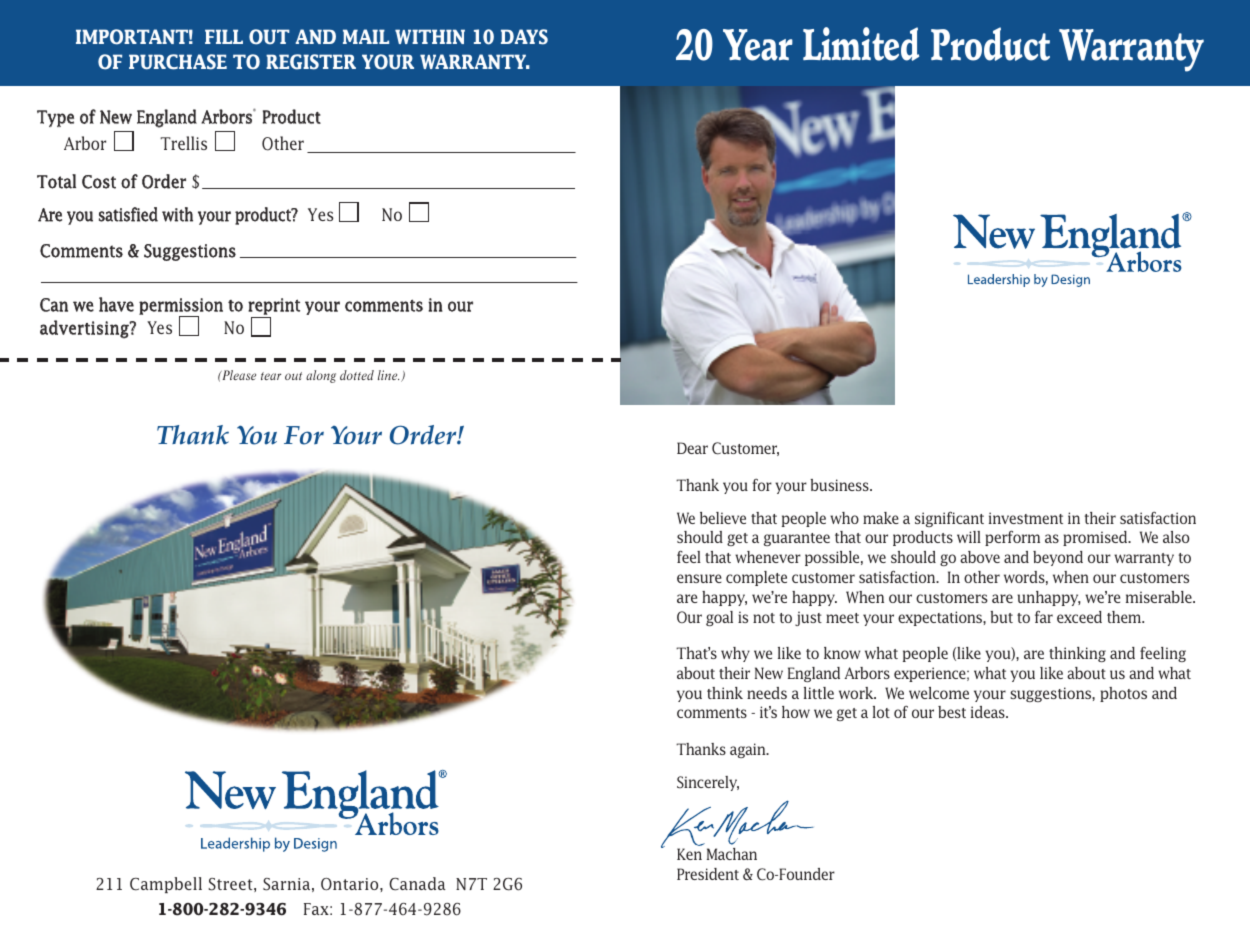 The image size is (1250, 952). Describe the element at coordinates (178, 62) in the page. I see `PURCHASE` at that location.
